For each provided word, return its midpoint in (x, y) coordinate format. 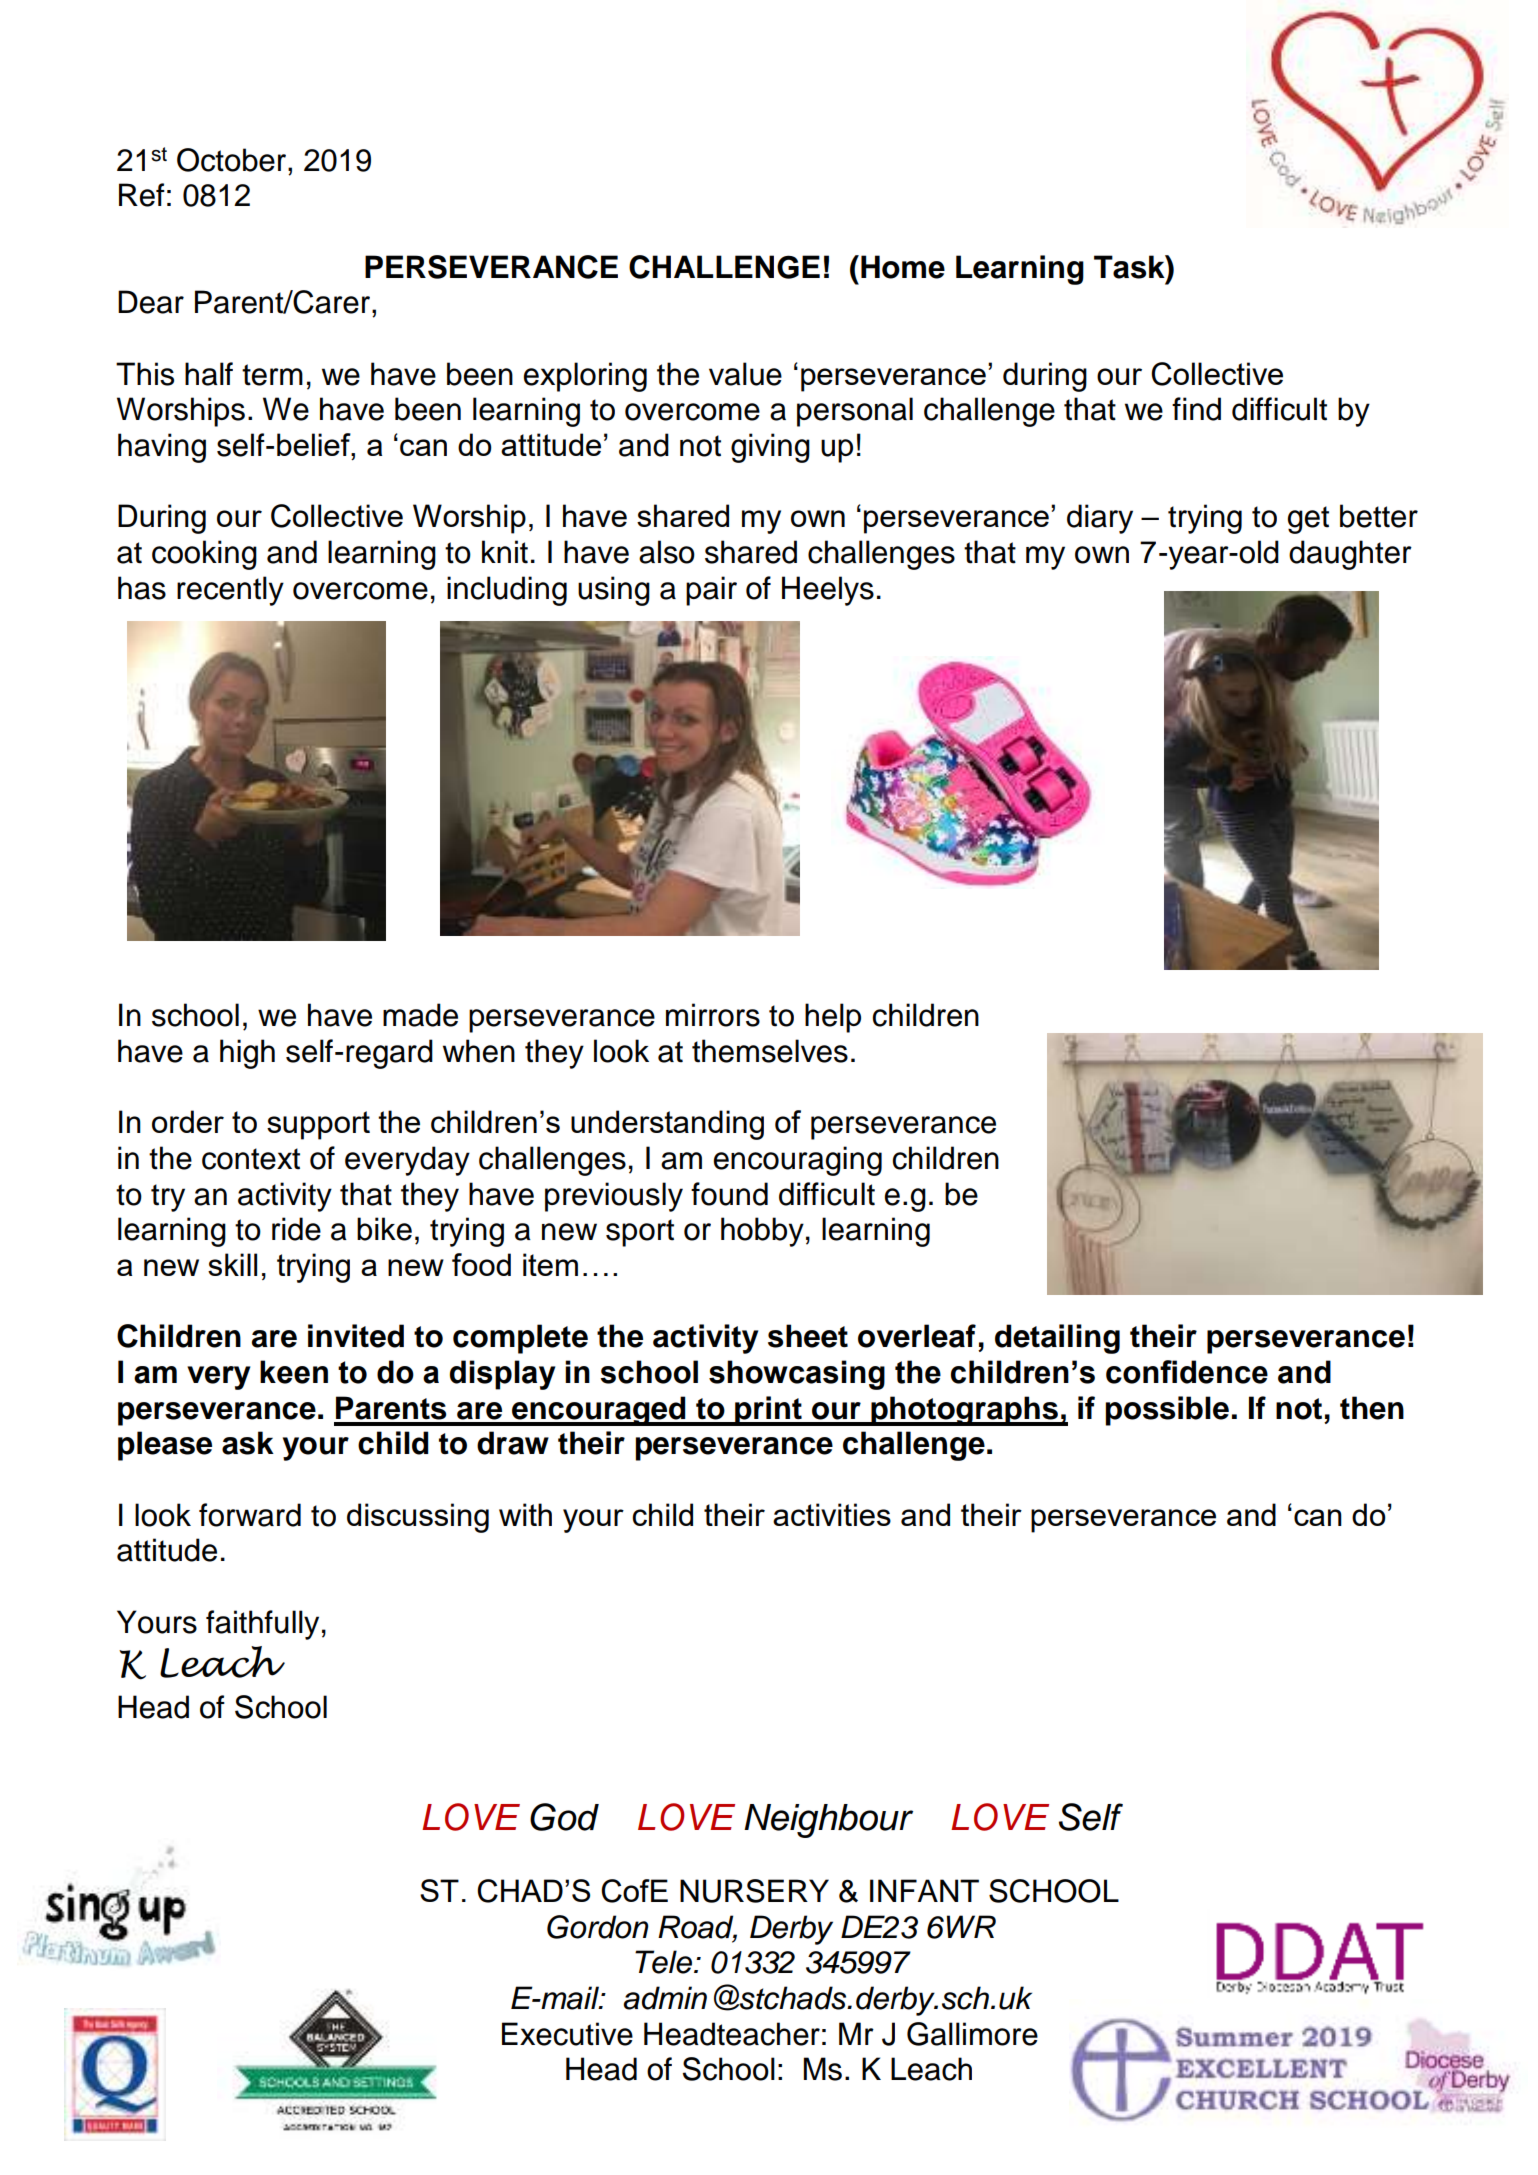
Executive (567, 2034)
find (1196, 409)
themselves (770, 1051)
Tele (665, 1962)
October (233, 160)
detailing (1057, 1339)
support (318, 1125)
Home (903, 267)
